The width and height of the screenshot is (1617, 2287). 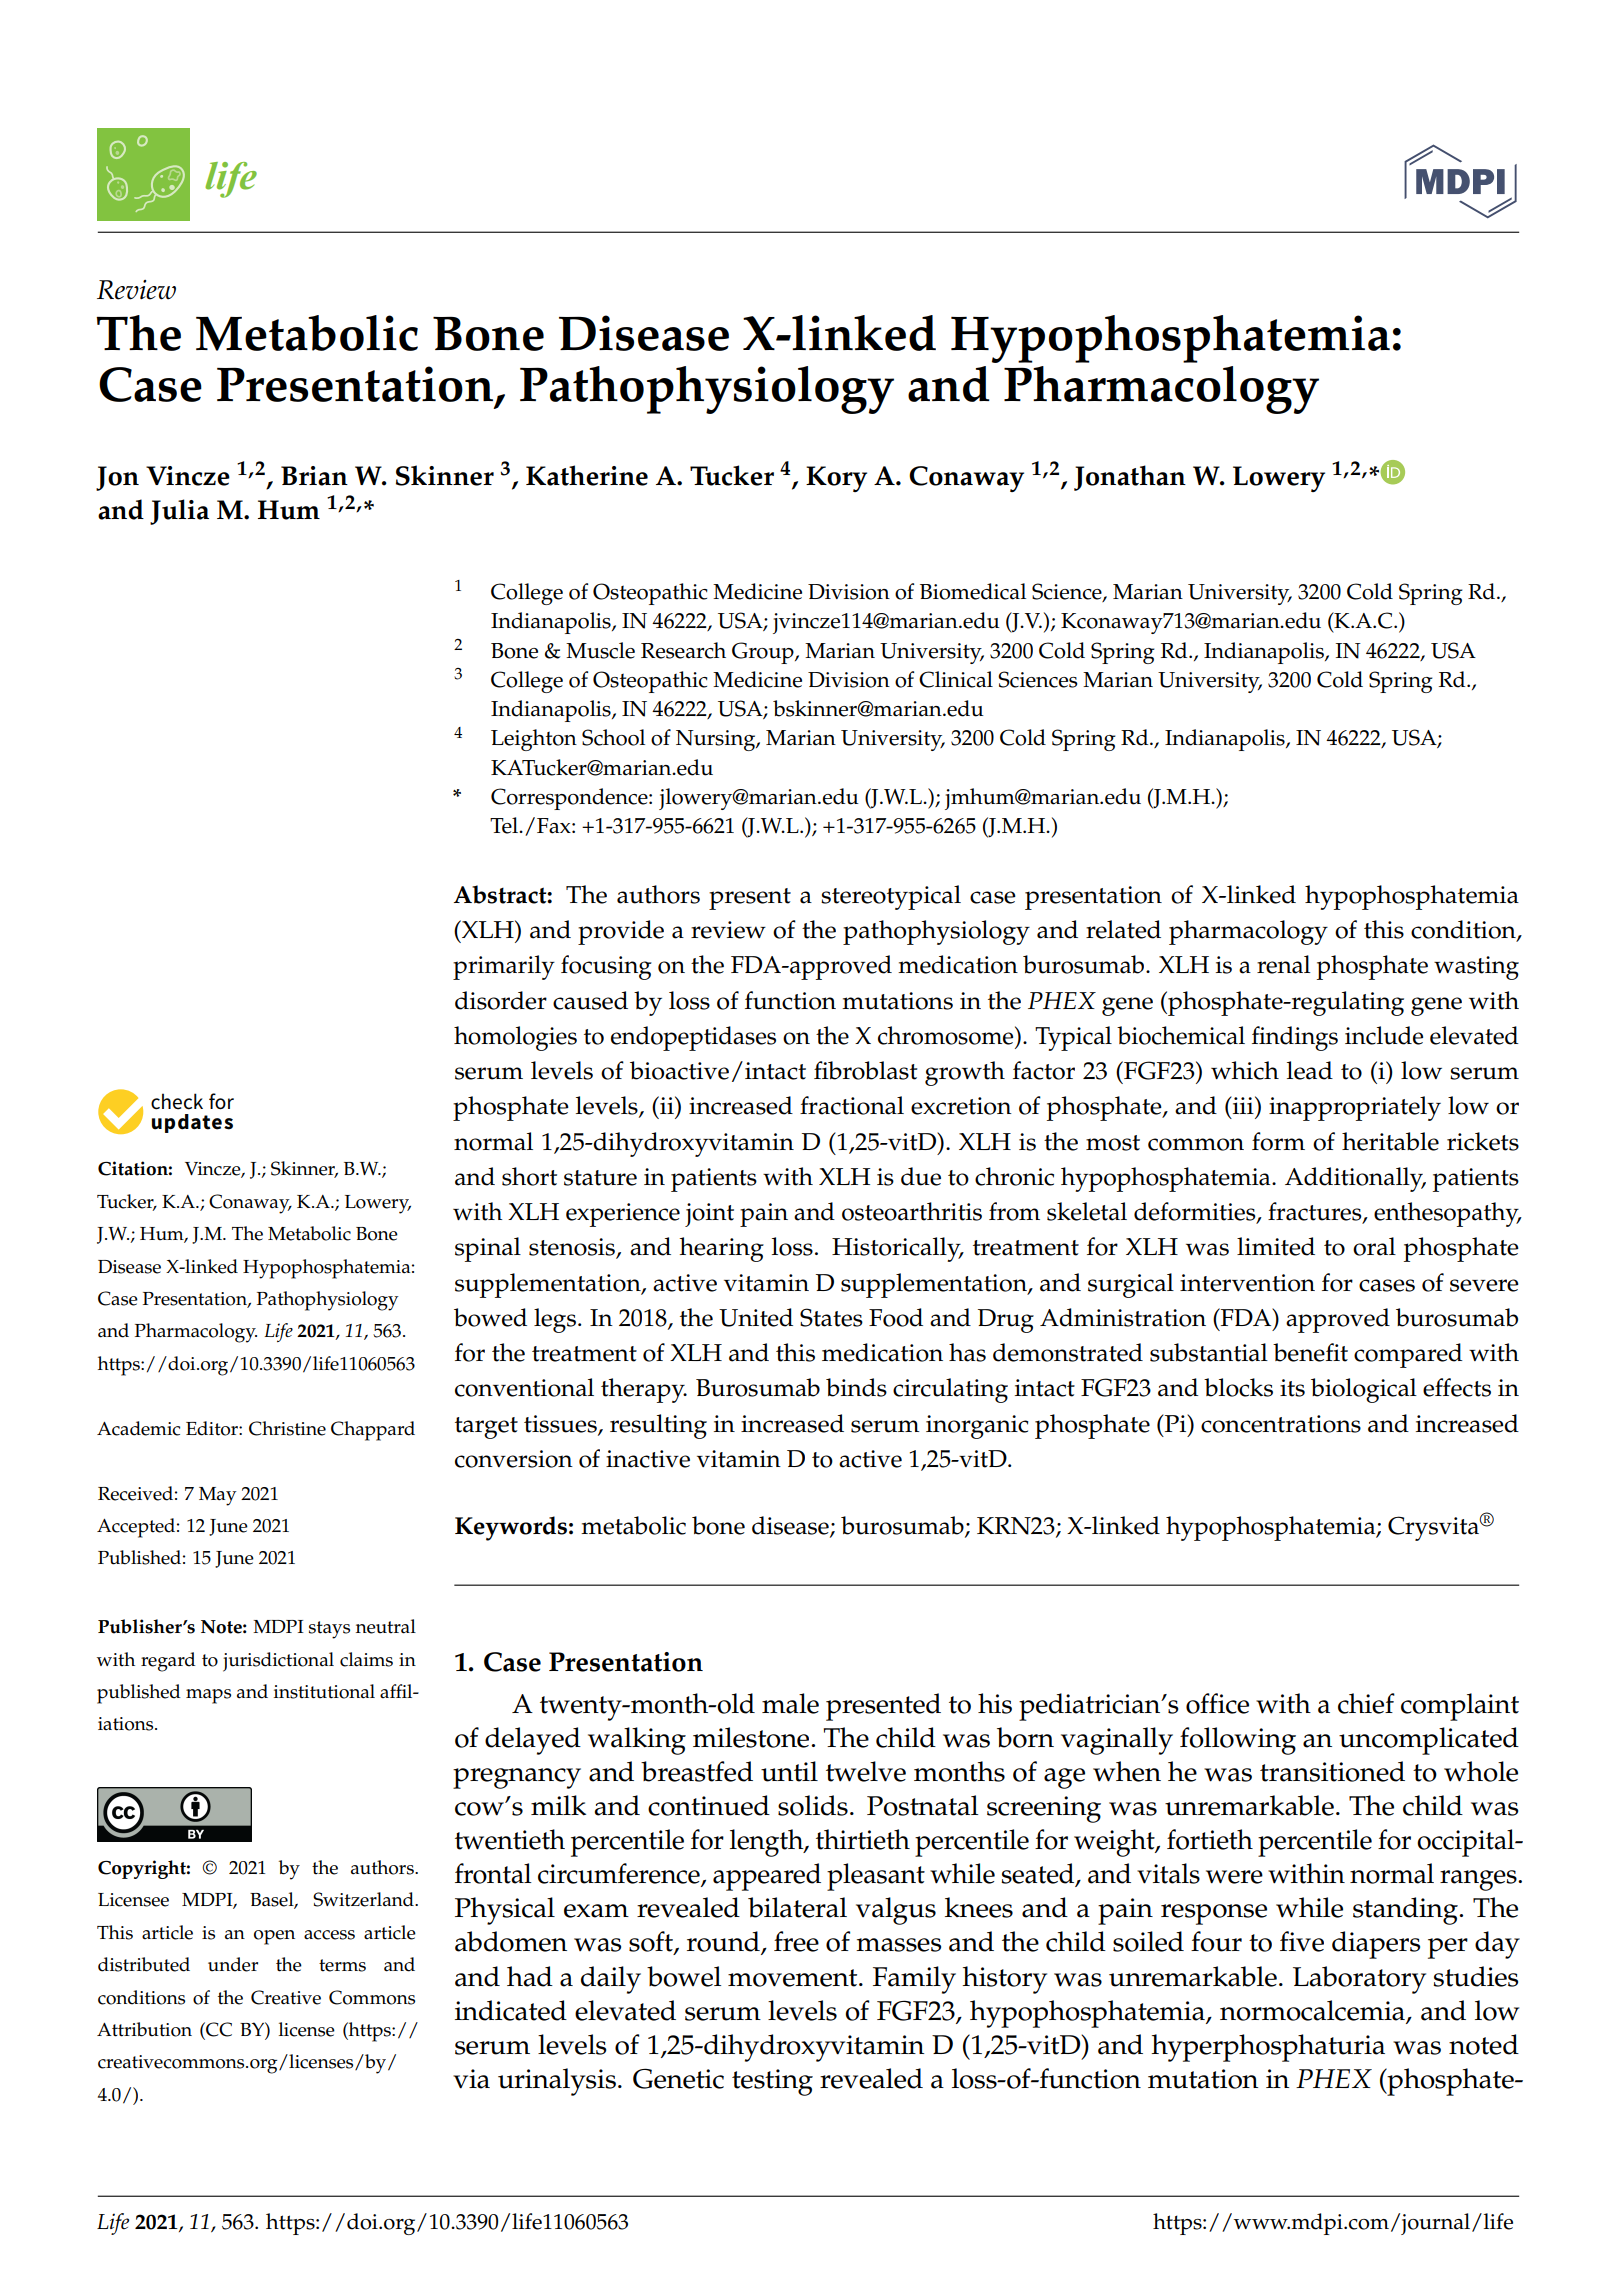 What do you see at coordinates (1295, 1038) in the screenshot?
I see `findings` at bounding box center [1295, 1038].
